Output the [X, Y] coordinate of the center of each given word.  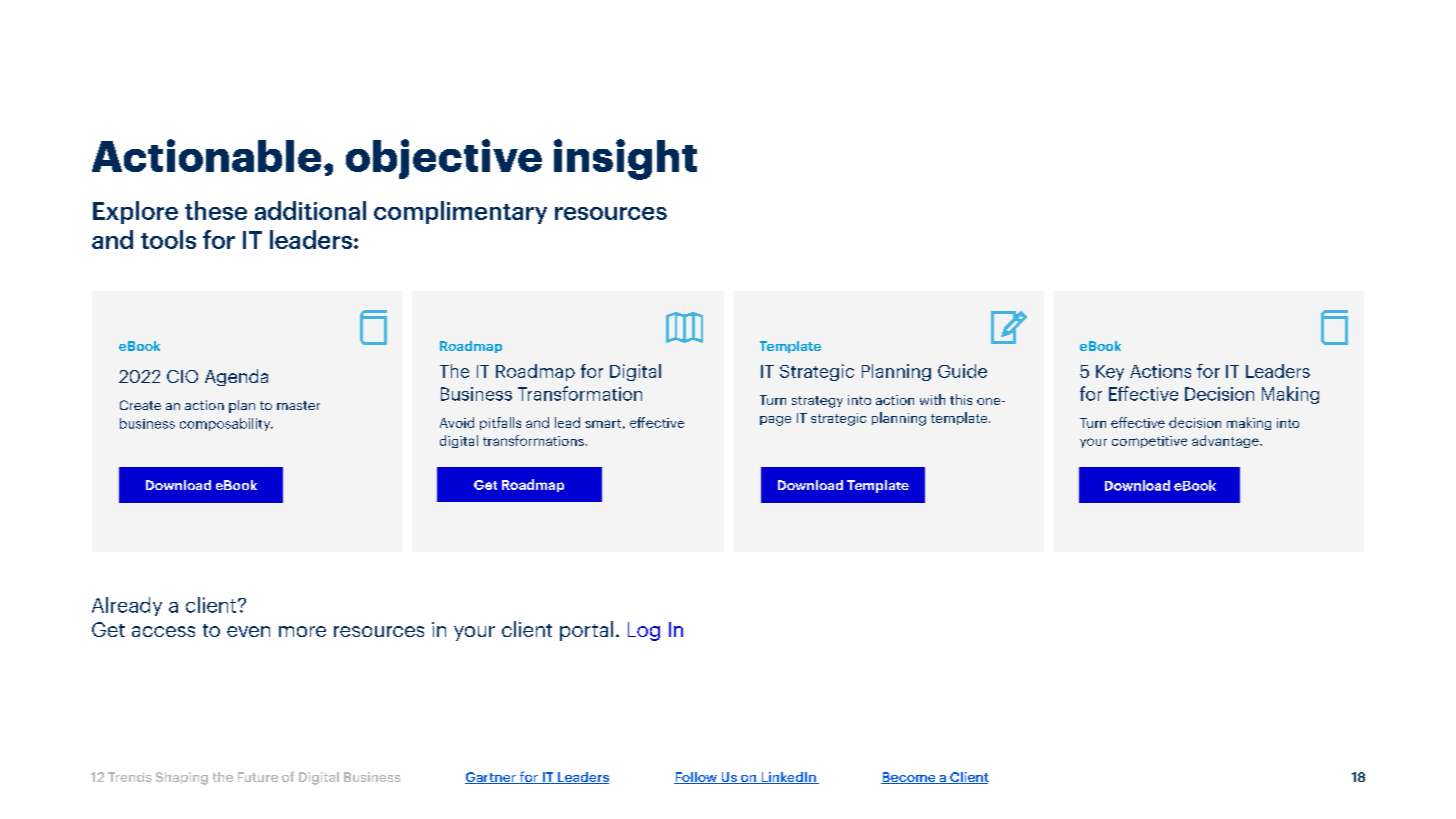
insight [625, 159]
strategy [817, 402]
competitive [1149, 442]
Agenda [236, 377]
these [216, 210]
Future [258, 777]
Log [644, 631]
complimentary [460, 212]
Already [127, 606]
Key [1110, 373]
